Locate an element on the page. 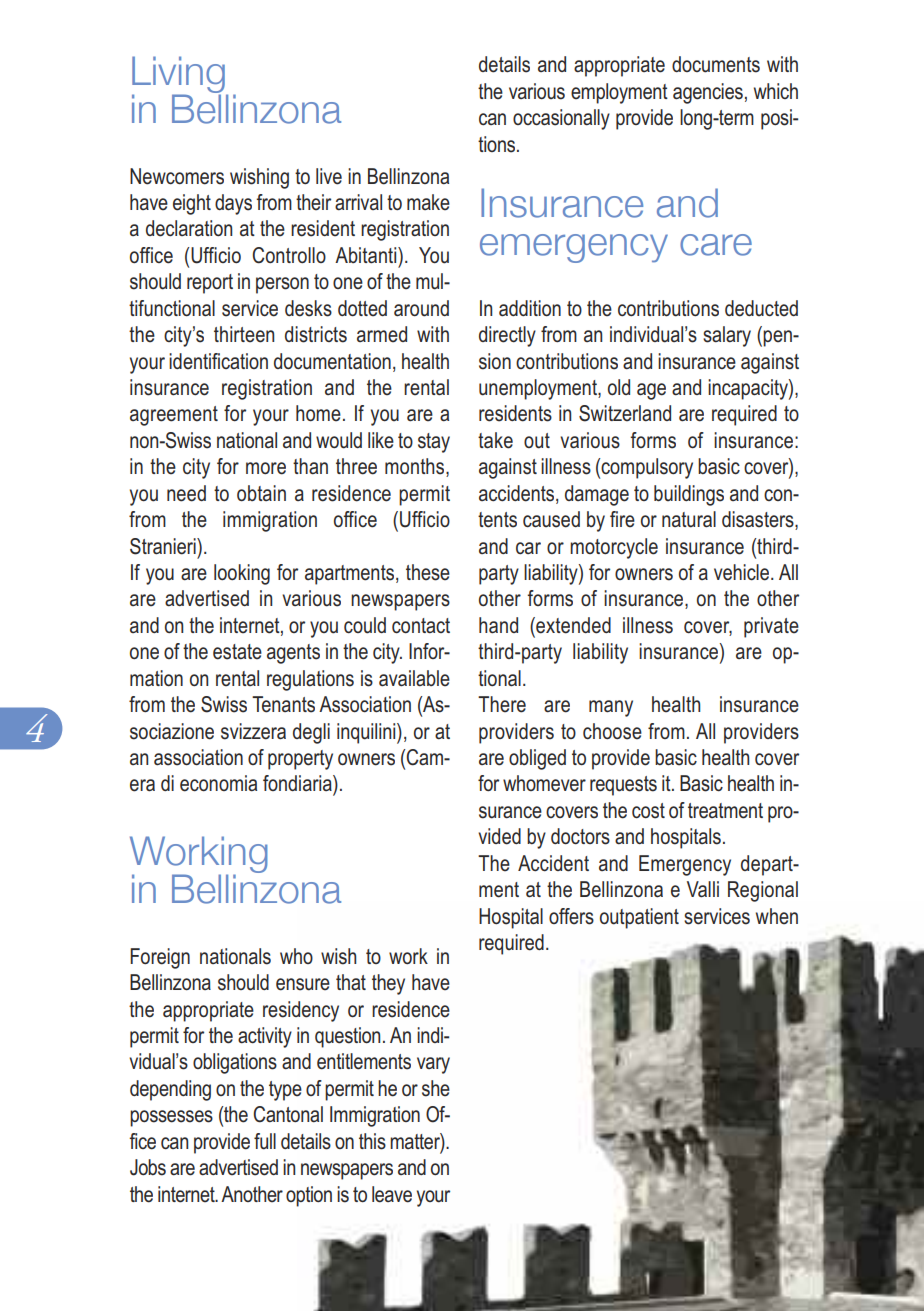 This document has height=1311, width=924. she is located at coordinates (436, 1088).
